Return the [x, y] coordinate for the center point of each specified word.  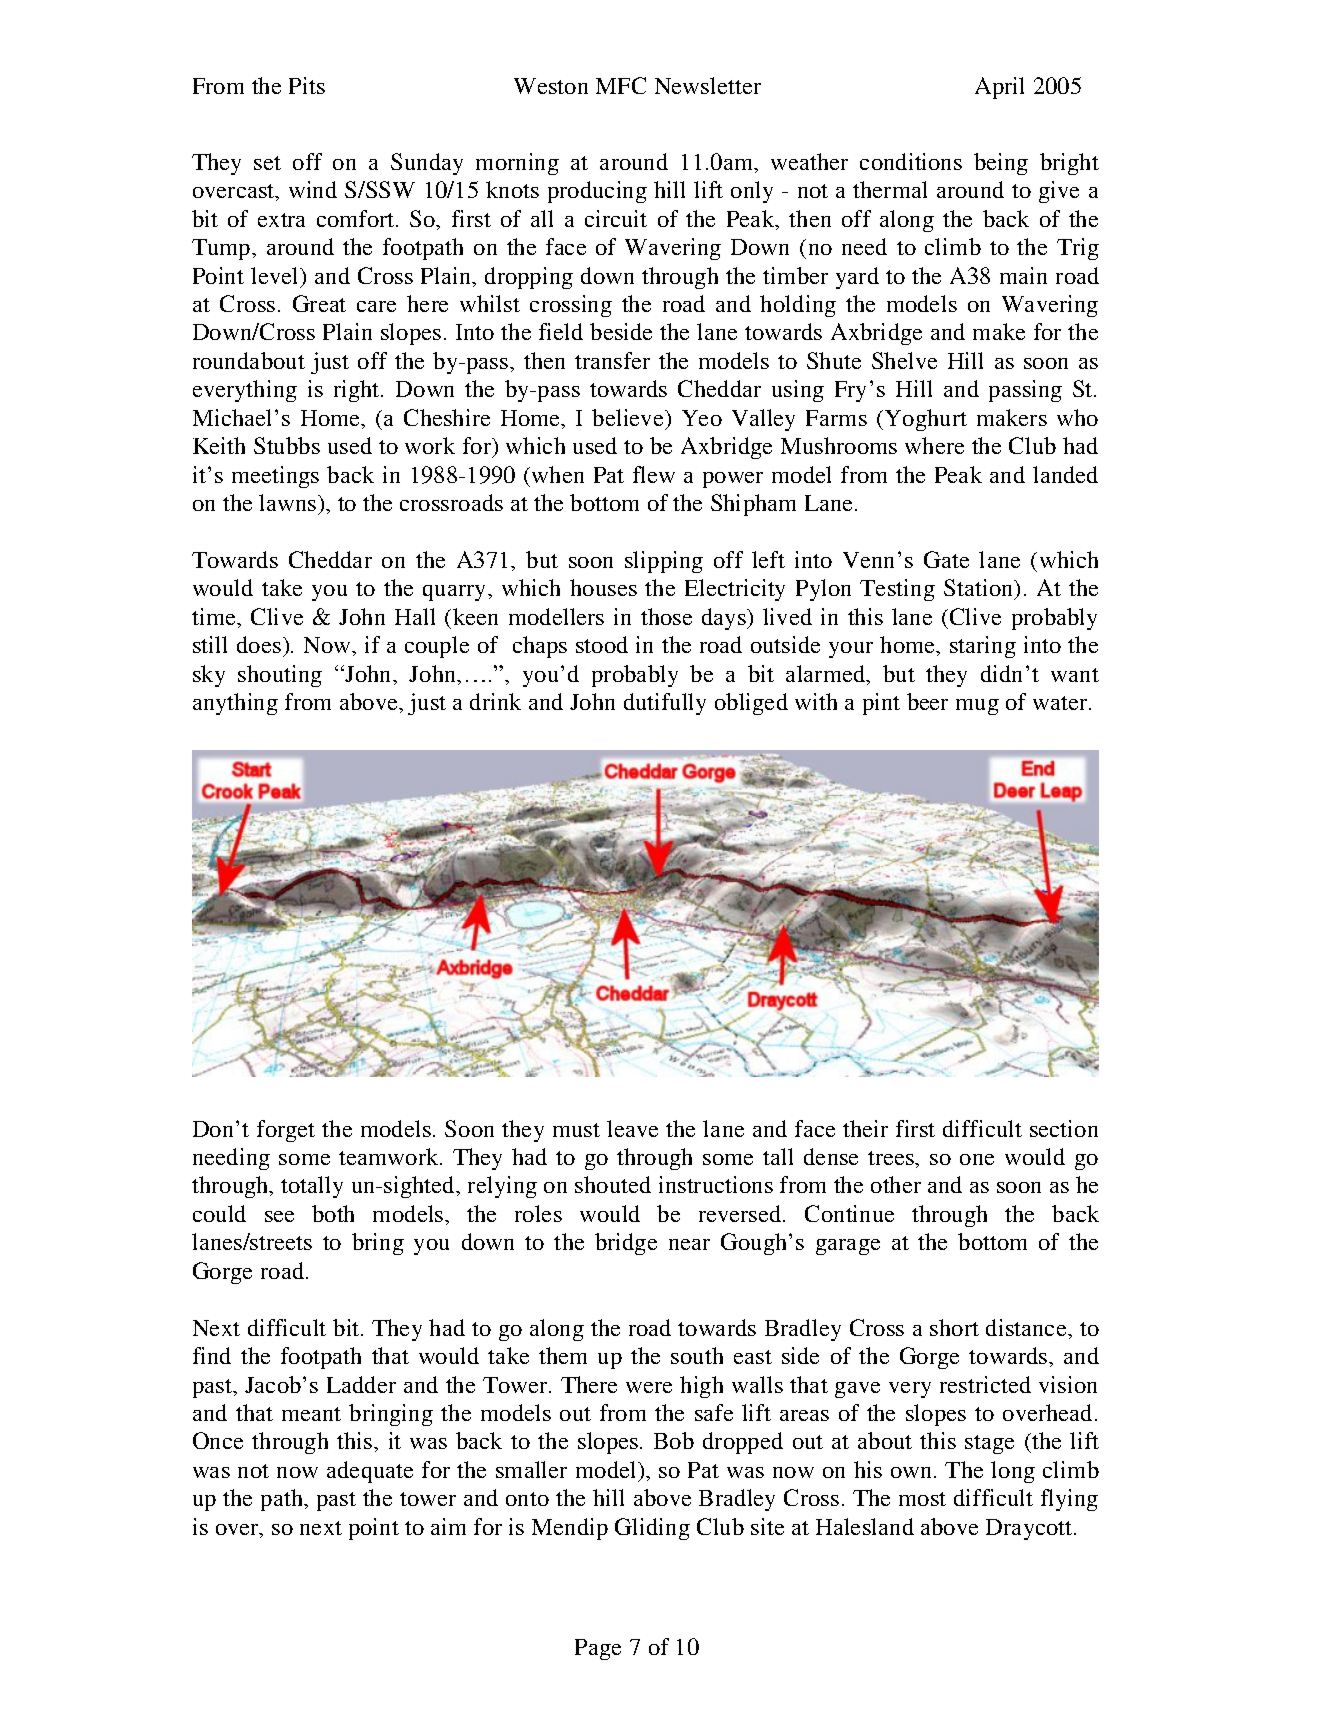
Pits [307, 85]
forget [286, 1131]
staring [983, 647]
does [259, 644]
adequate [370, 1472]
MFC [621, 85]
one [977, 1159]
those [666, 616]
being [1001, 164]
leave [632, 1128]
